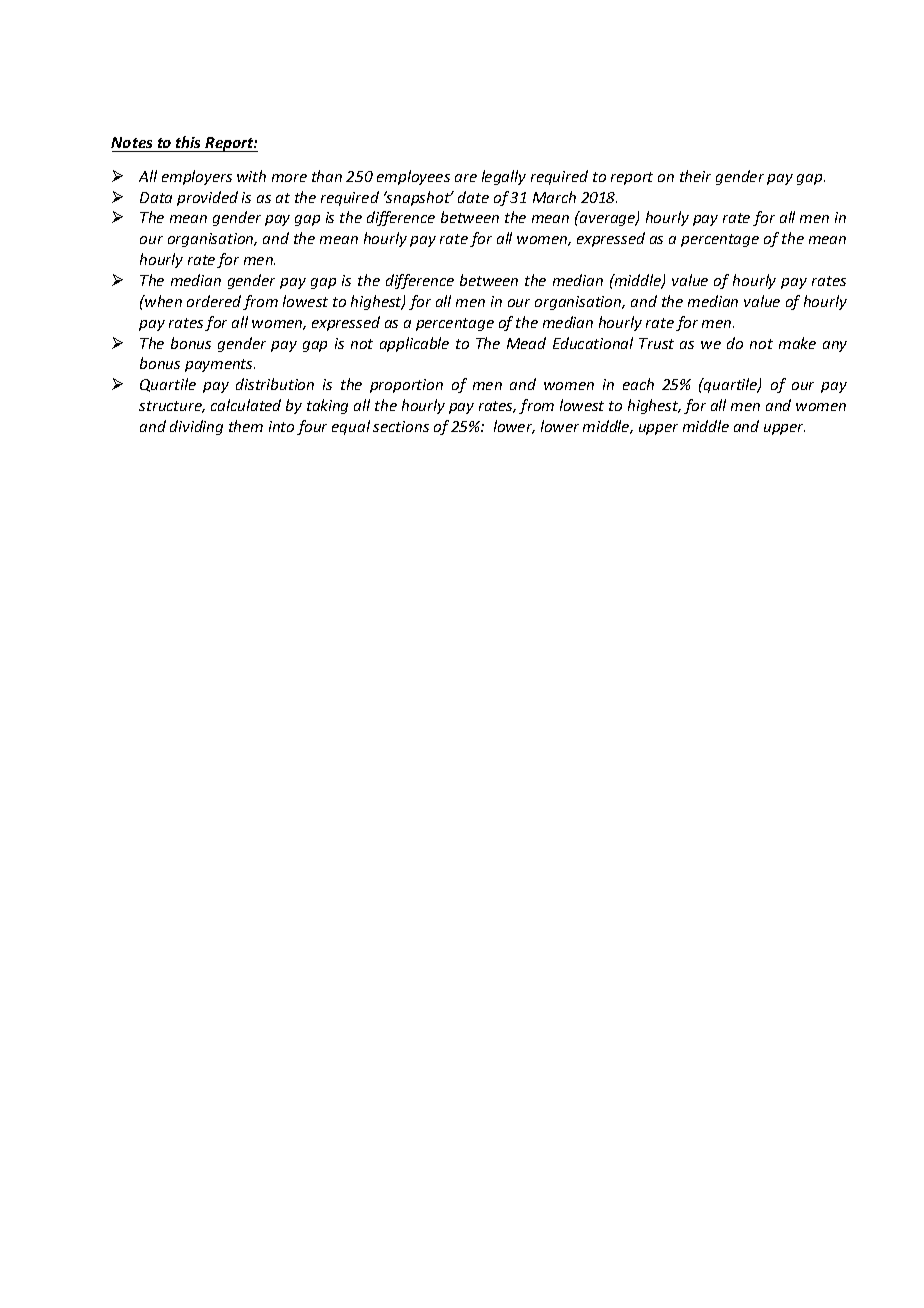  What do you see at coordinates (504, 177) in the image?
I see `legally` at bounding box center [504, 177].
